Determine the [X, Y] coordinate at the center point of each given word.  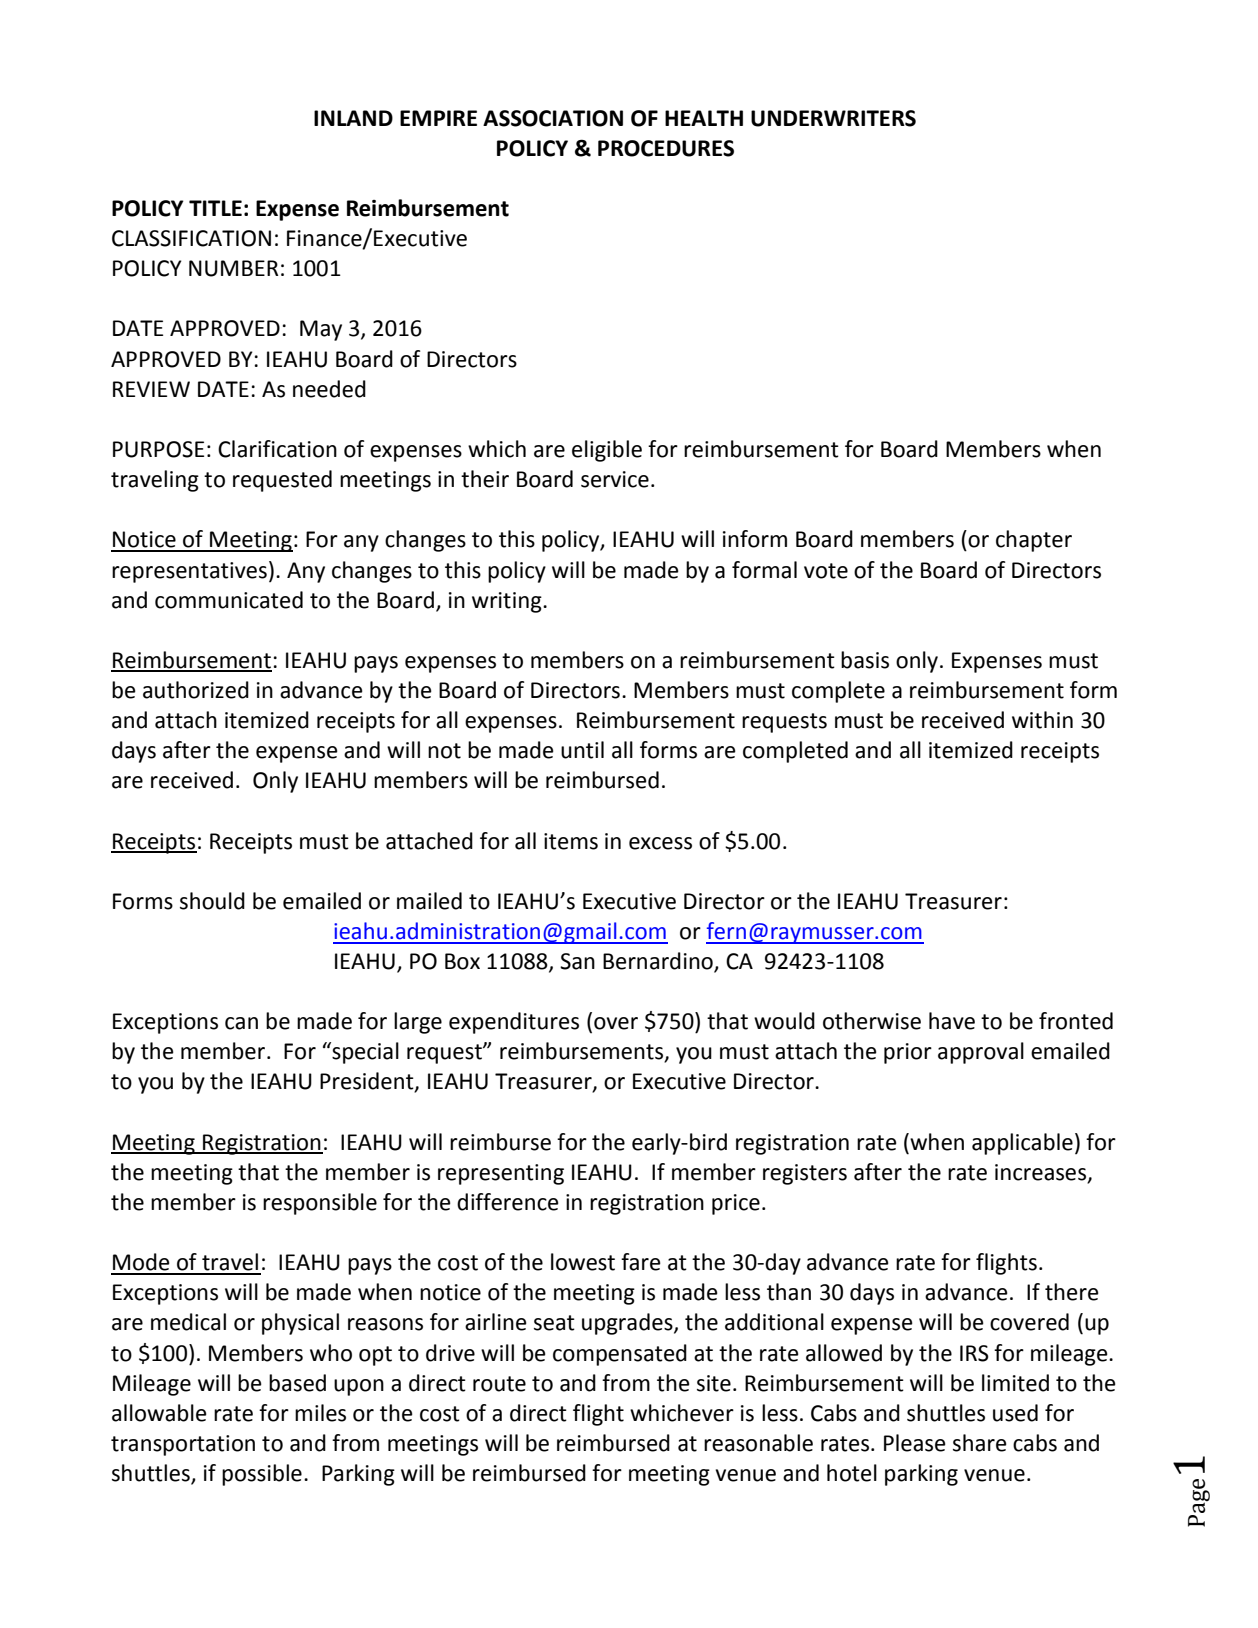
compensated [620, 1355]
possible [262, 1475]
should [212, 901]
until [582, 750]
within [1042, 720]
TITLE [215, 208]
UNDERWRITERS [833, 118]
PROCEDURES [666, 148]
